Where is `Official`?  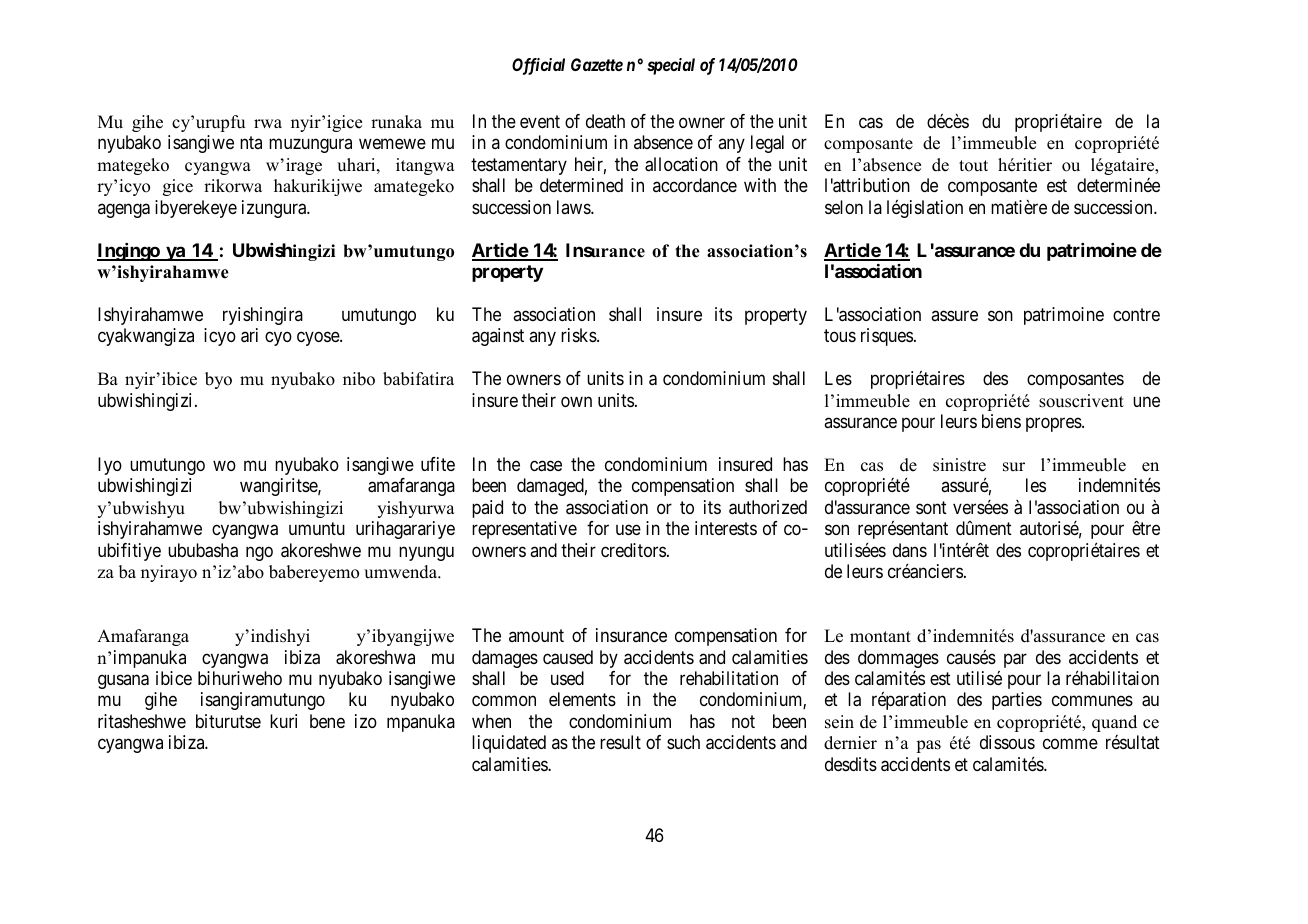
Official is located at coordinates (538, 66).
